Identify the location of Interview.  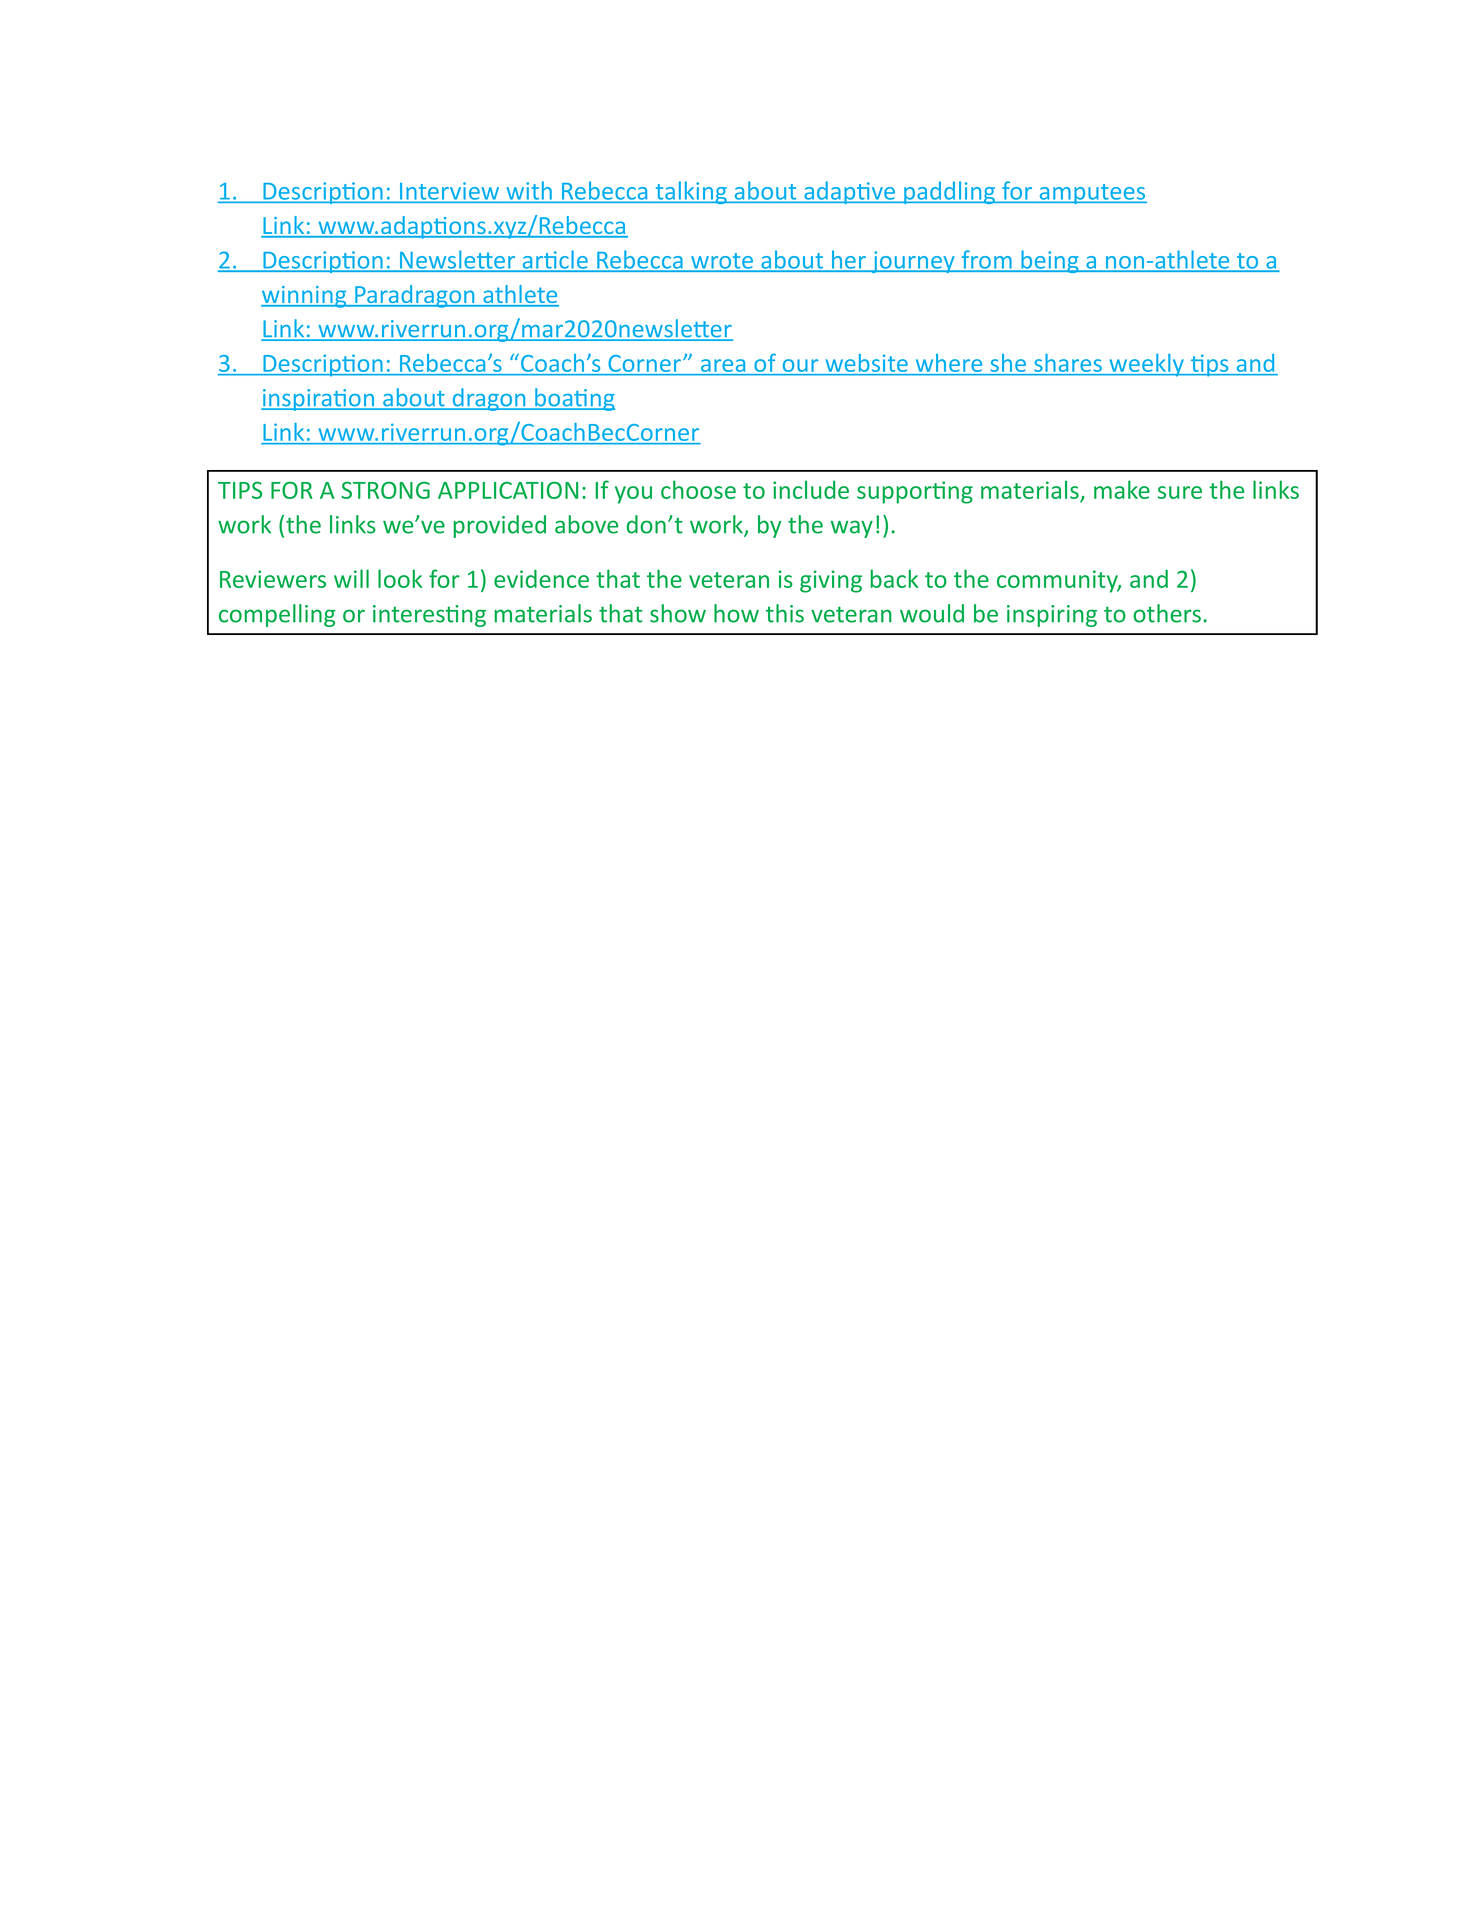
(449, 191).
